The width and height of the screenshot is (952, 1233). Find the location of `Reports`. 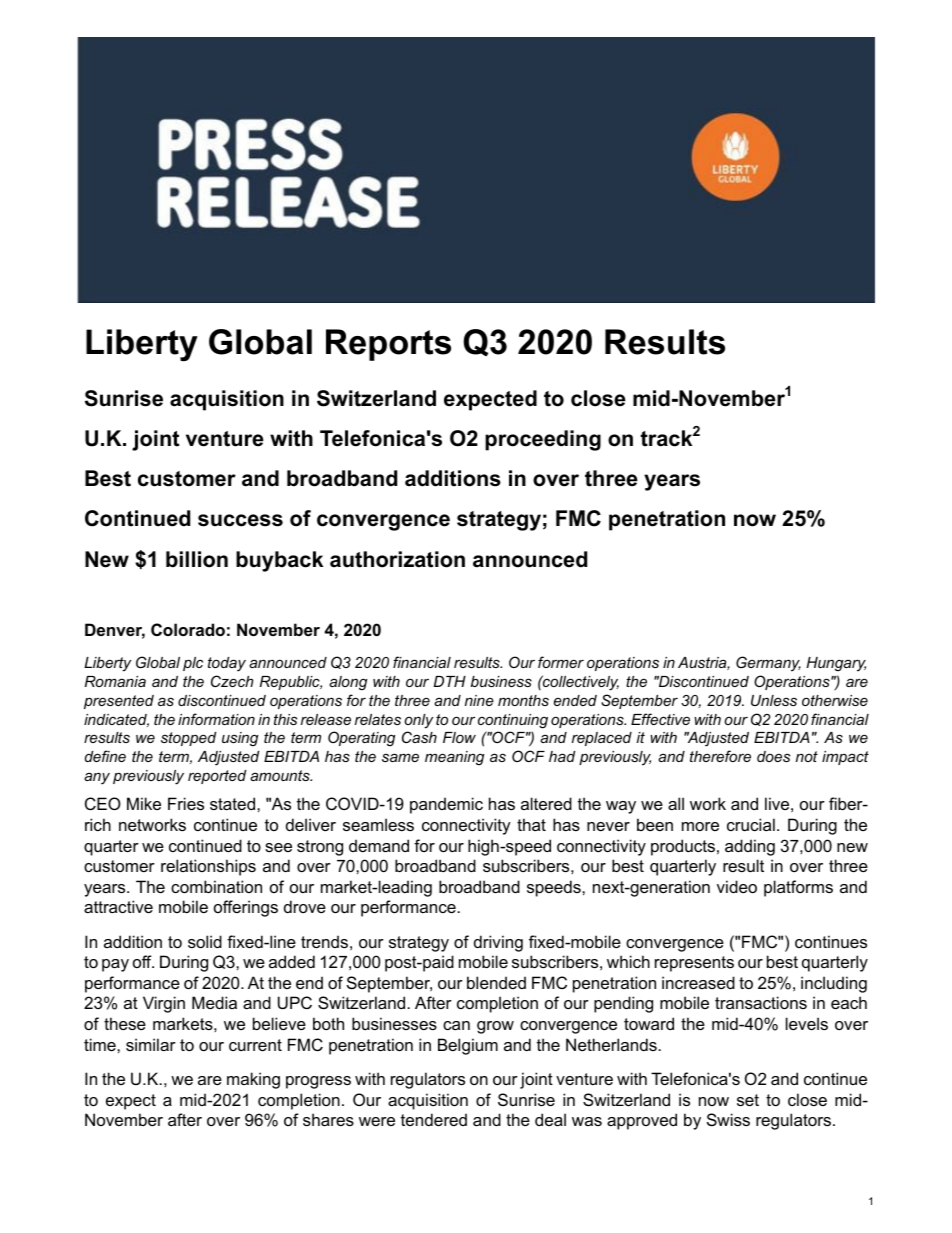

Reports is located at coordinates (388, 345).
